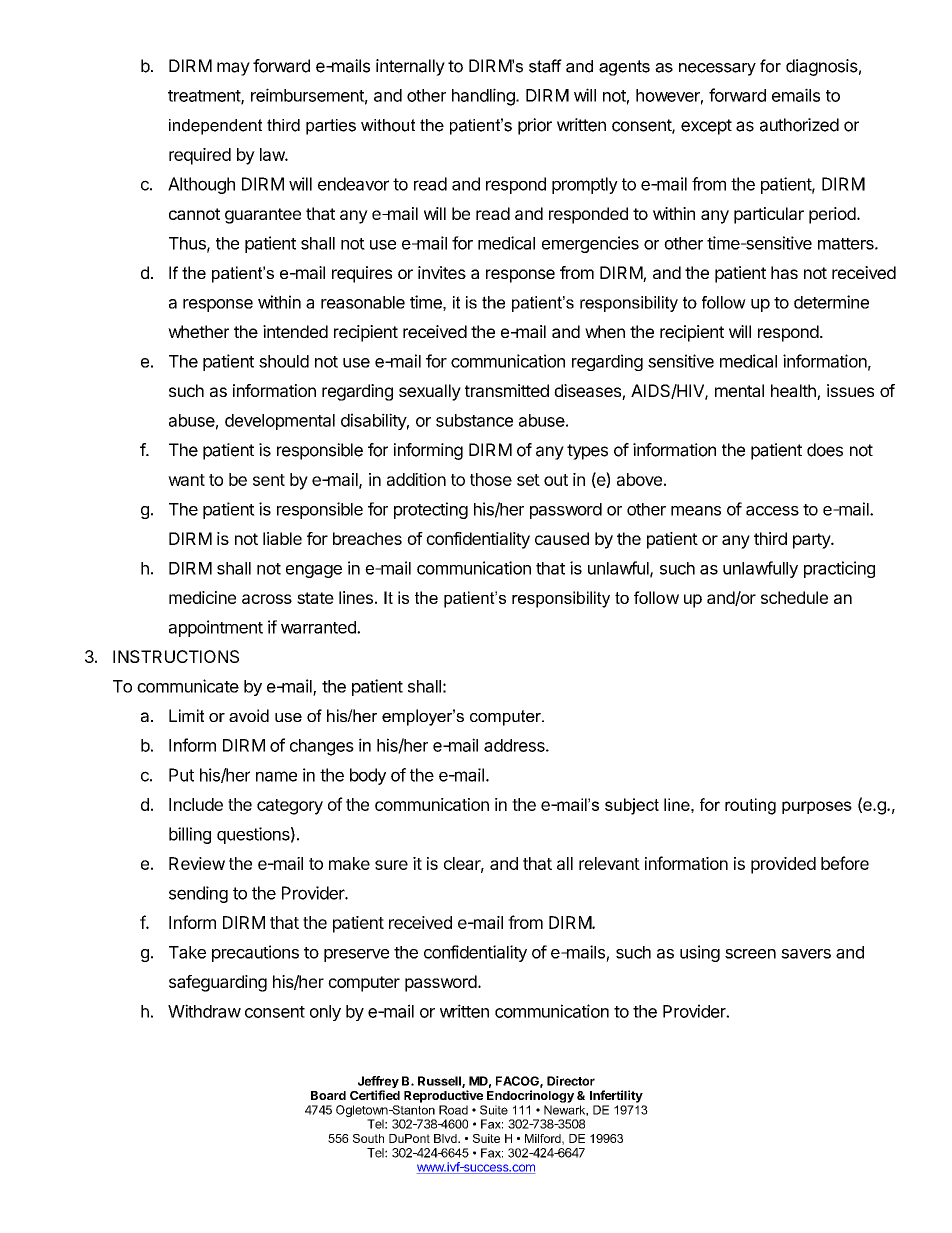  What do you see at coordinates (328, 1095) in the screenshot?
I see `Board` at bounding box center [328, 1095].
